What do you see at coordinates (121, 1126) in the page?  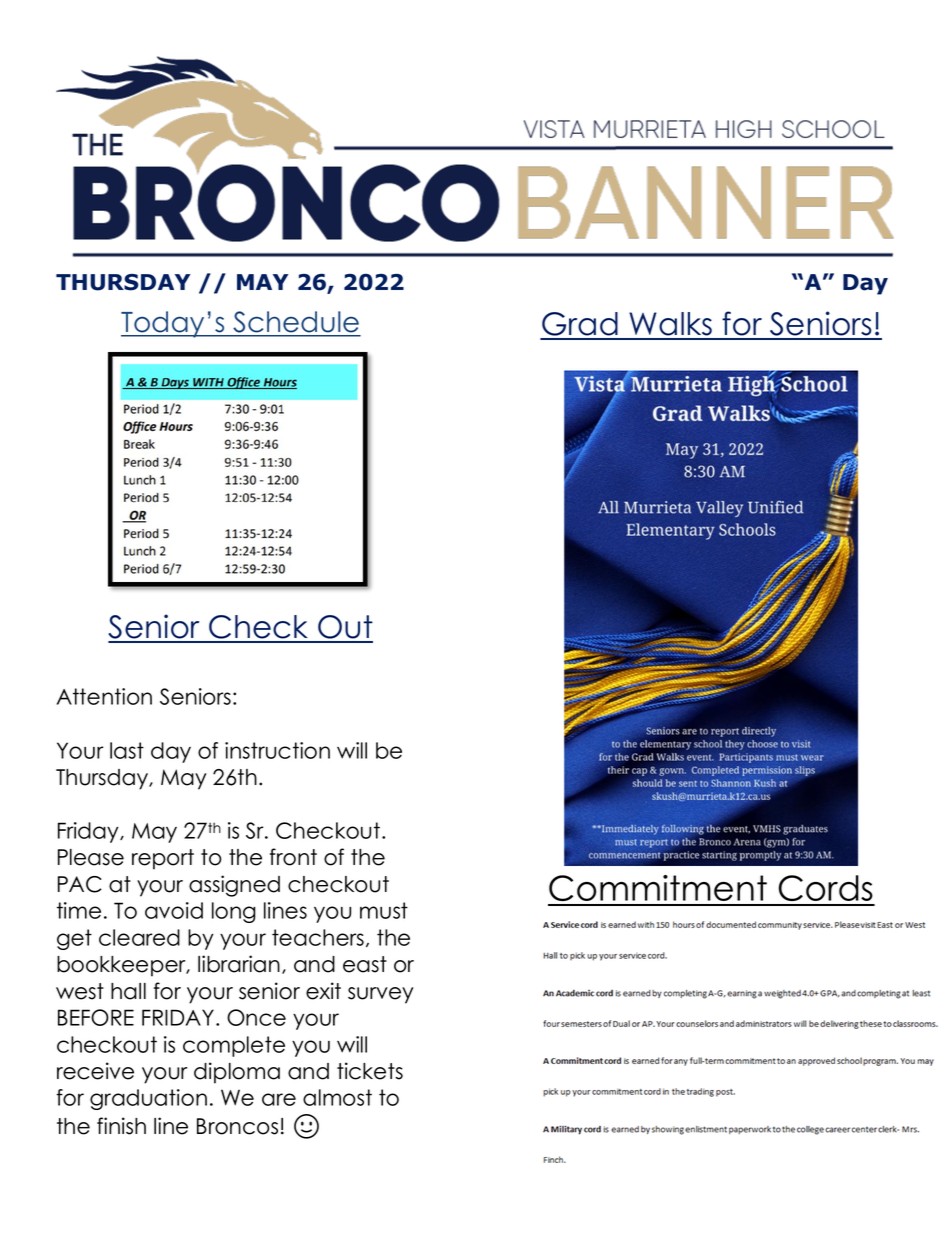 I see `finish` at bounding box center [121, 1126].
